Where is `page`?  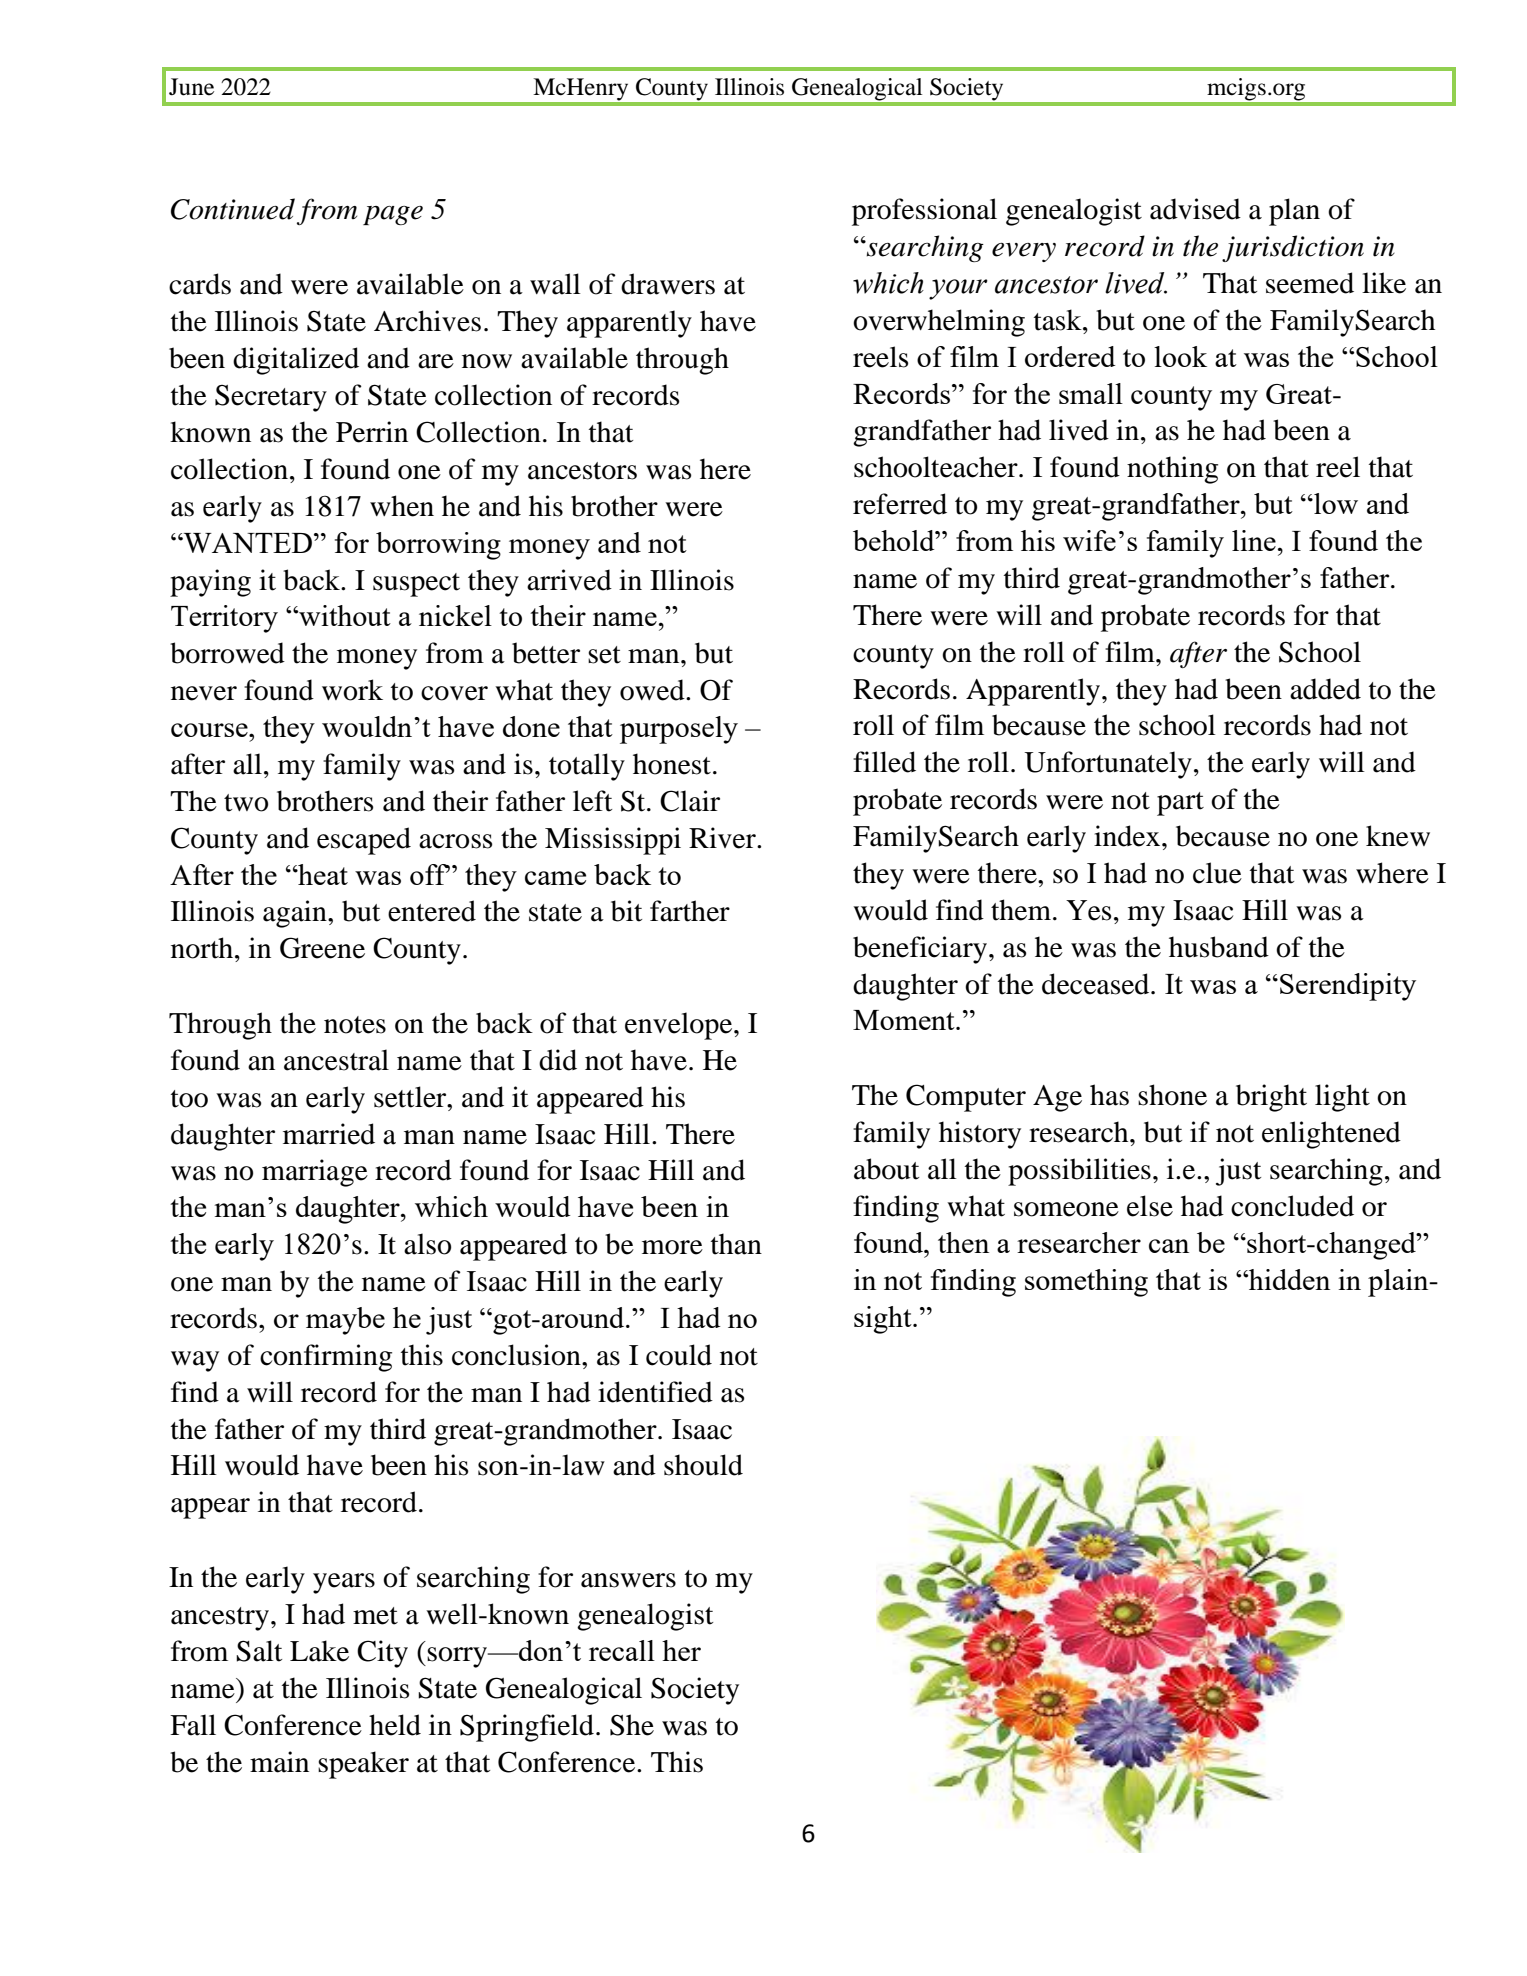
page is located at coordinates (393, 215).
